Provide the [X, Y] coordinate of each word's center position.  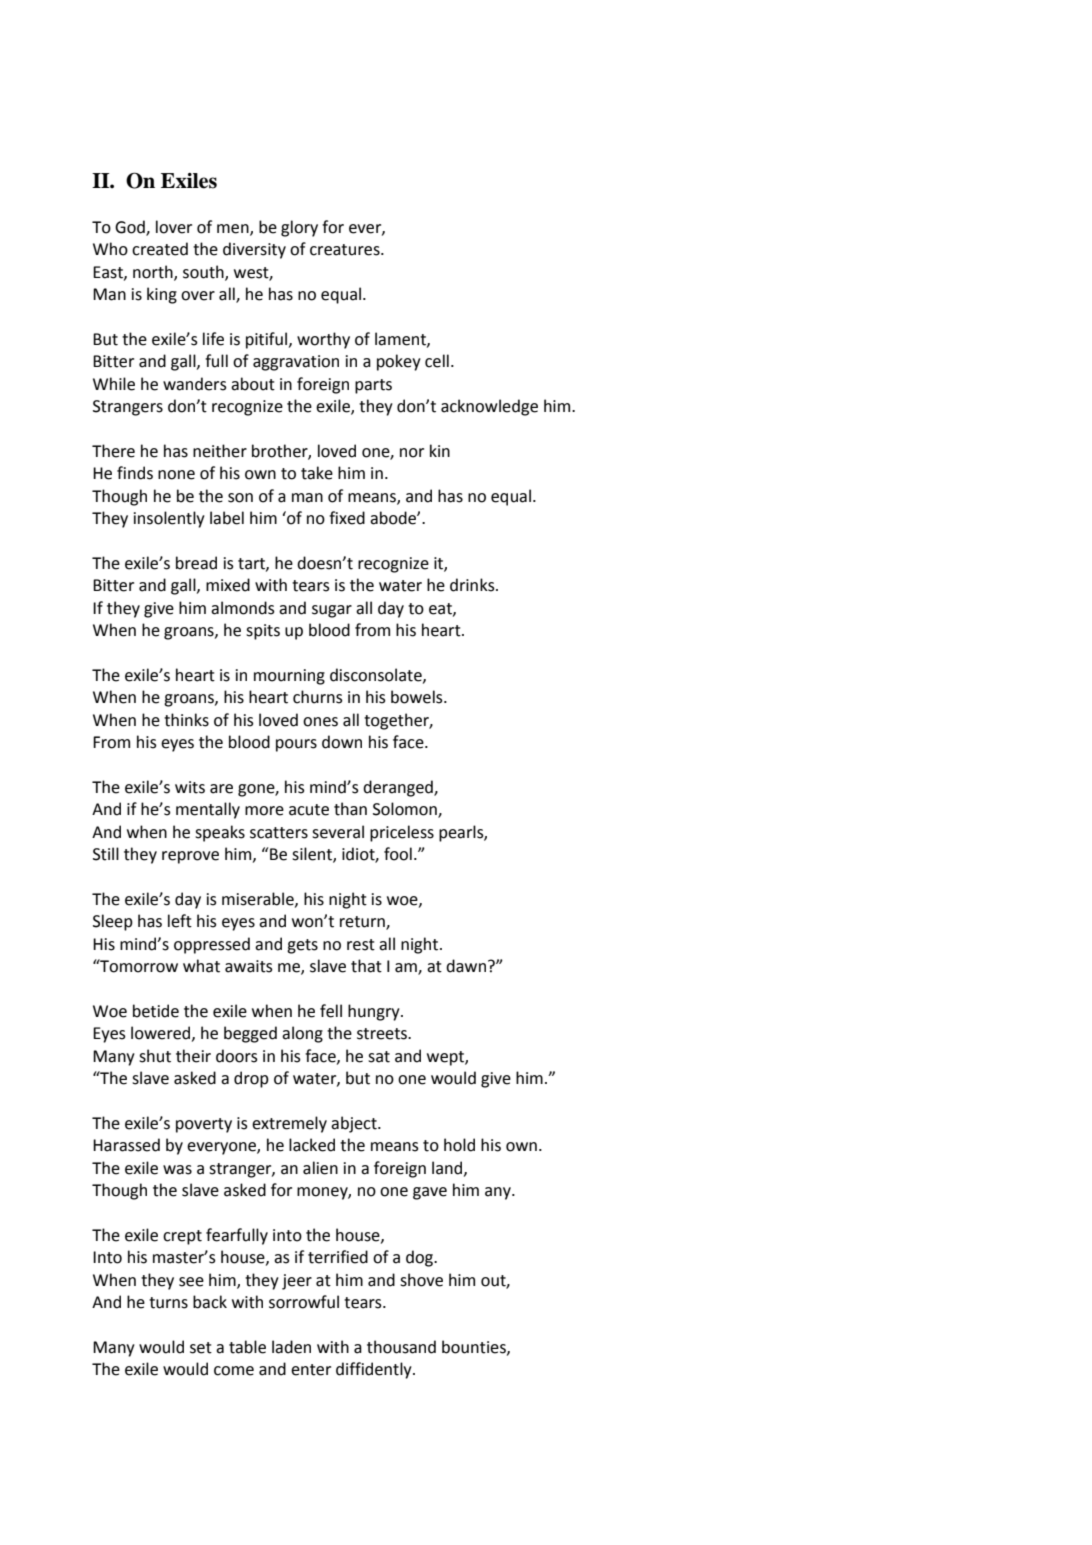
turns [168, 1303]
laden [291, 1347]
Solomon [406, 810]
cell [437, 361]
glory [299, 228]
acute [309, 810]
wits [190, 787]
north [154, 272]
